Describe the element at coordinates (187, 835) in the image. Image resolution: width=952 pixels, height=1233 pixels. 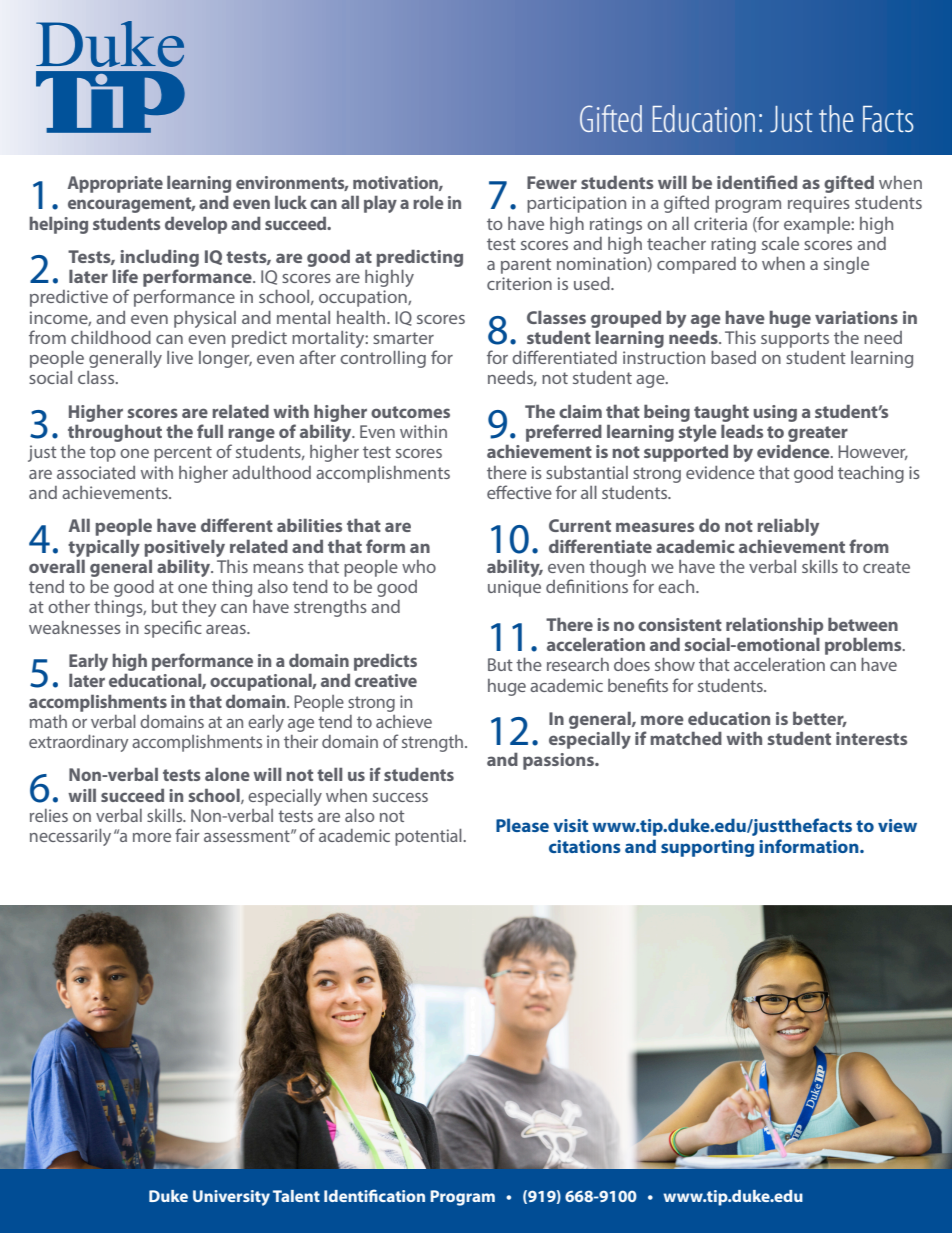
I see `fair` at that location.
